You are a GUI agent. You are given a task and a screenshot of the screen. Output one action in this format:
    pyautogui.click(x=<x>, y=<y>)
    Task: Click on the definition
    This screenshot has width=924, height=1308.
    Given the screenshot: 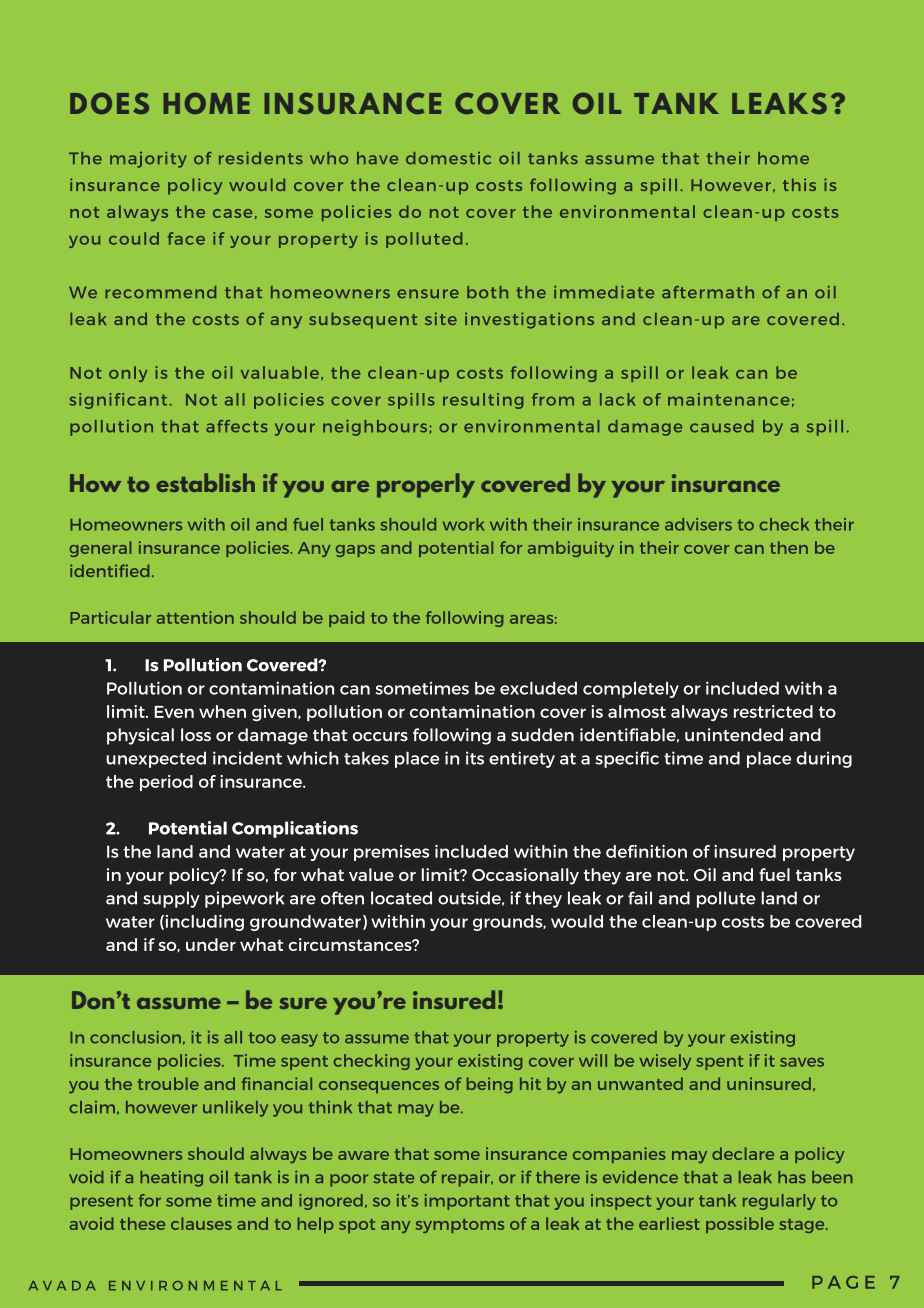 What is the action you would take?
    pyautogui.click(x=646, y=851)
